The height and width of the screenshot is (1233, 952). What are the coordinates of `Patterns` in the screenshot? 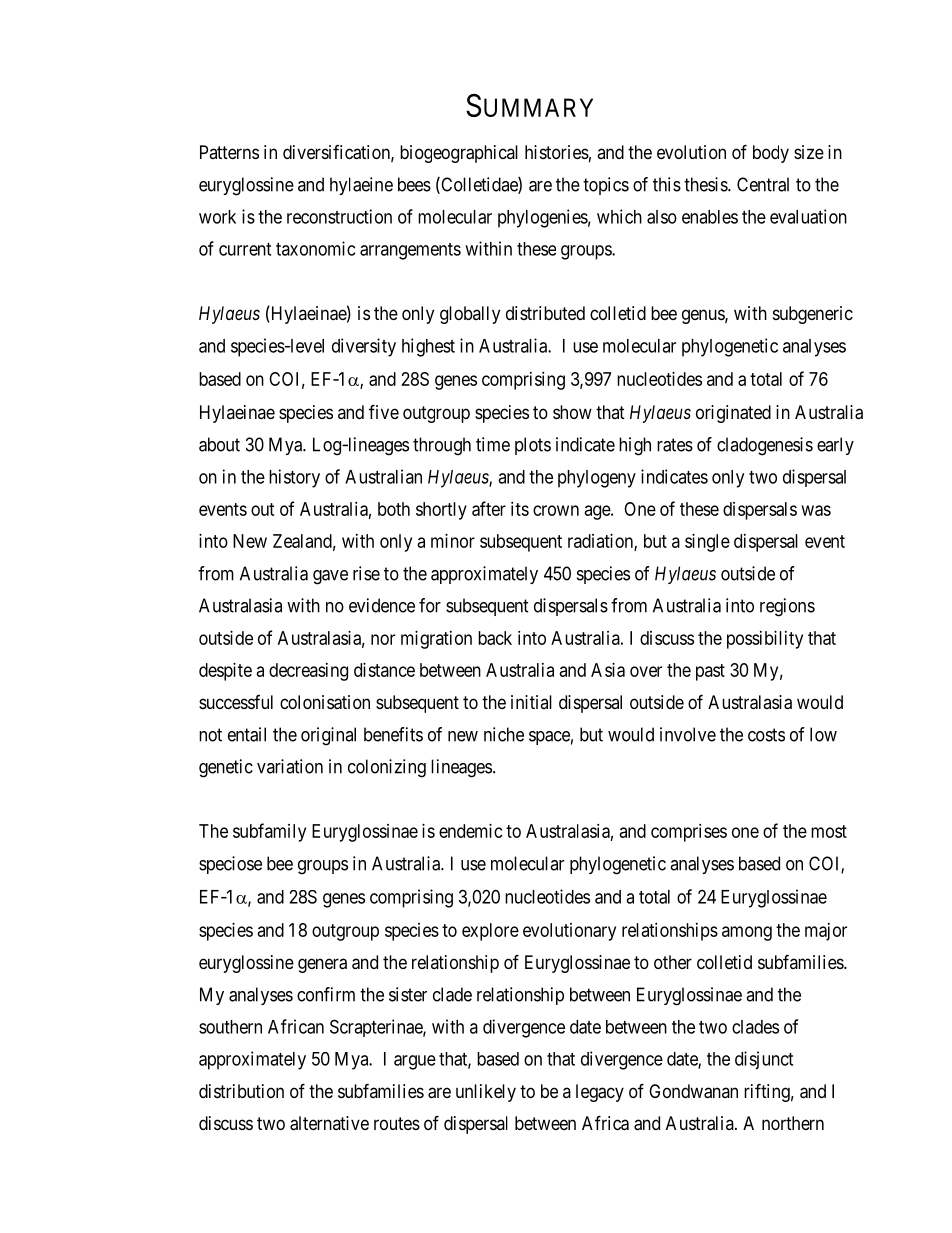 It's located at (229, 152).
